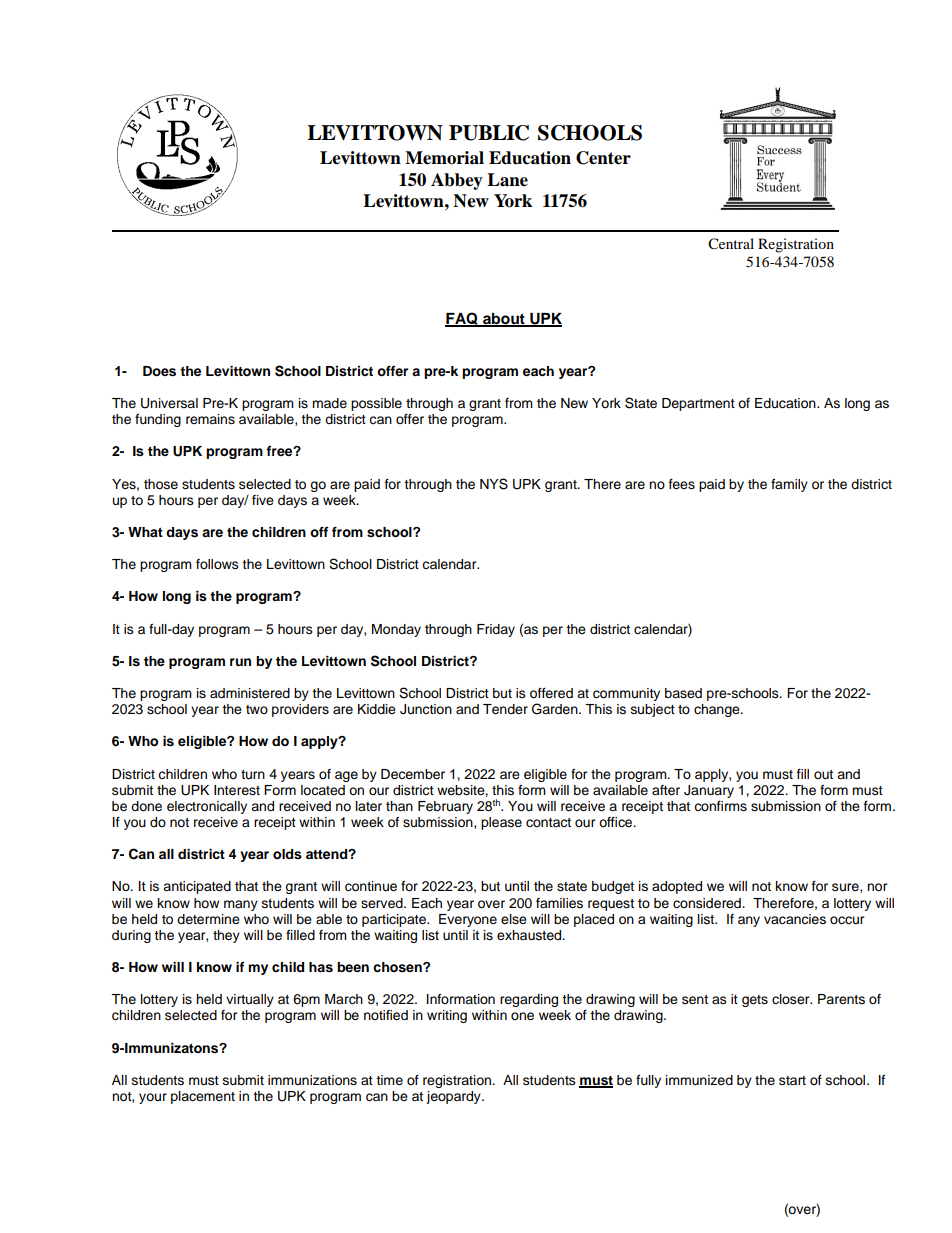 Image resolution: width=952 pixels, height=1233 pixels. I want to click on NYS, so click(494, 484).
